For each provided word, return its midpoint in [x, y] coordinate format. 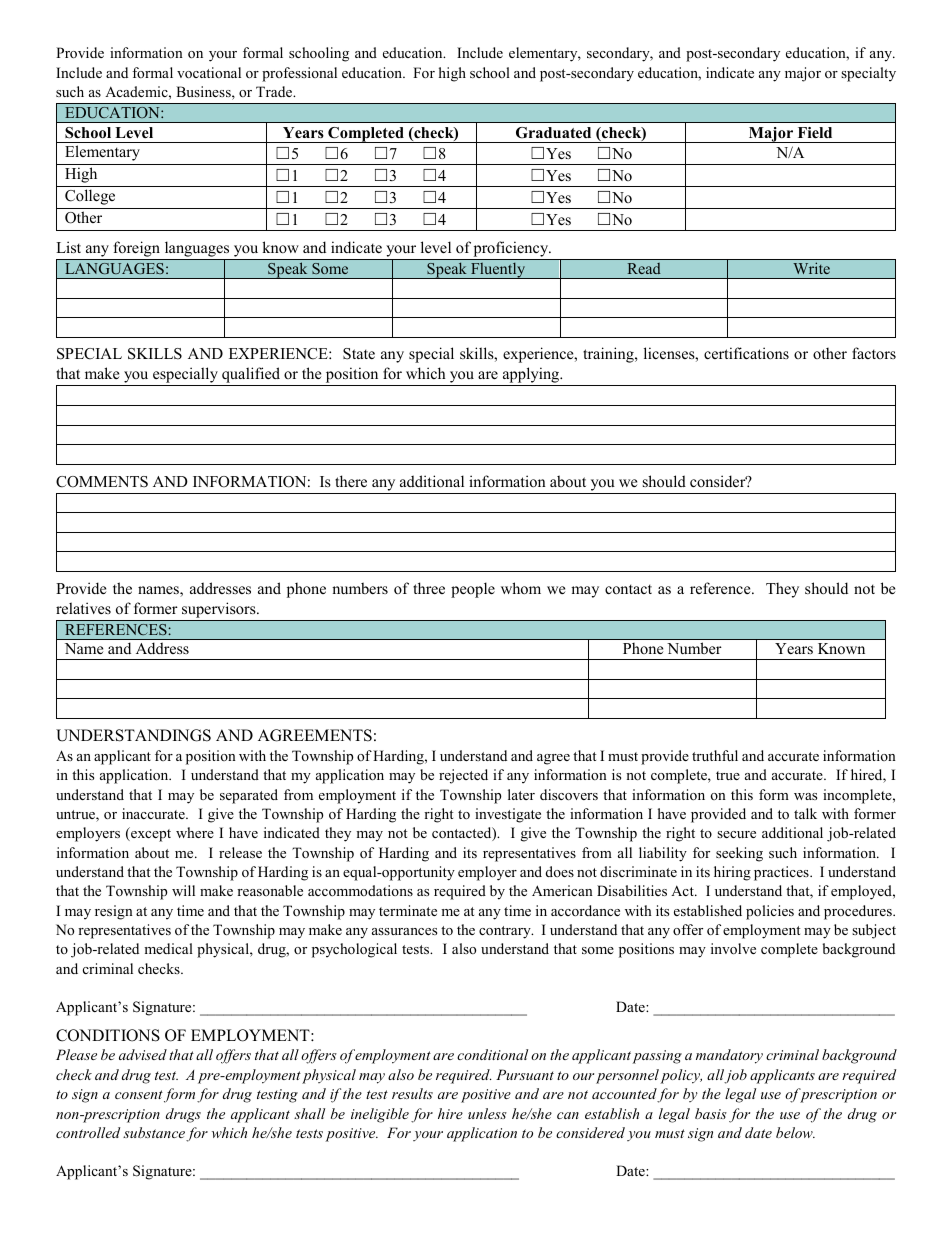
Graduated [553, 133]
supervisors [220, 610]
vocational [209, 72]
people [473, 590]
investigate [508, 815]
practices [782, 873]
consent [139, 1094]
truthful [715, 755]
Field [815, 132]
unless [487, 1113]
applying [531, 376]
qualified [251, 376]
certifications [746, 353]
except [150, 834]
